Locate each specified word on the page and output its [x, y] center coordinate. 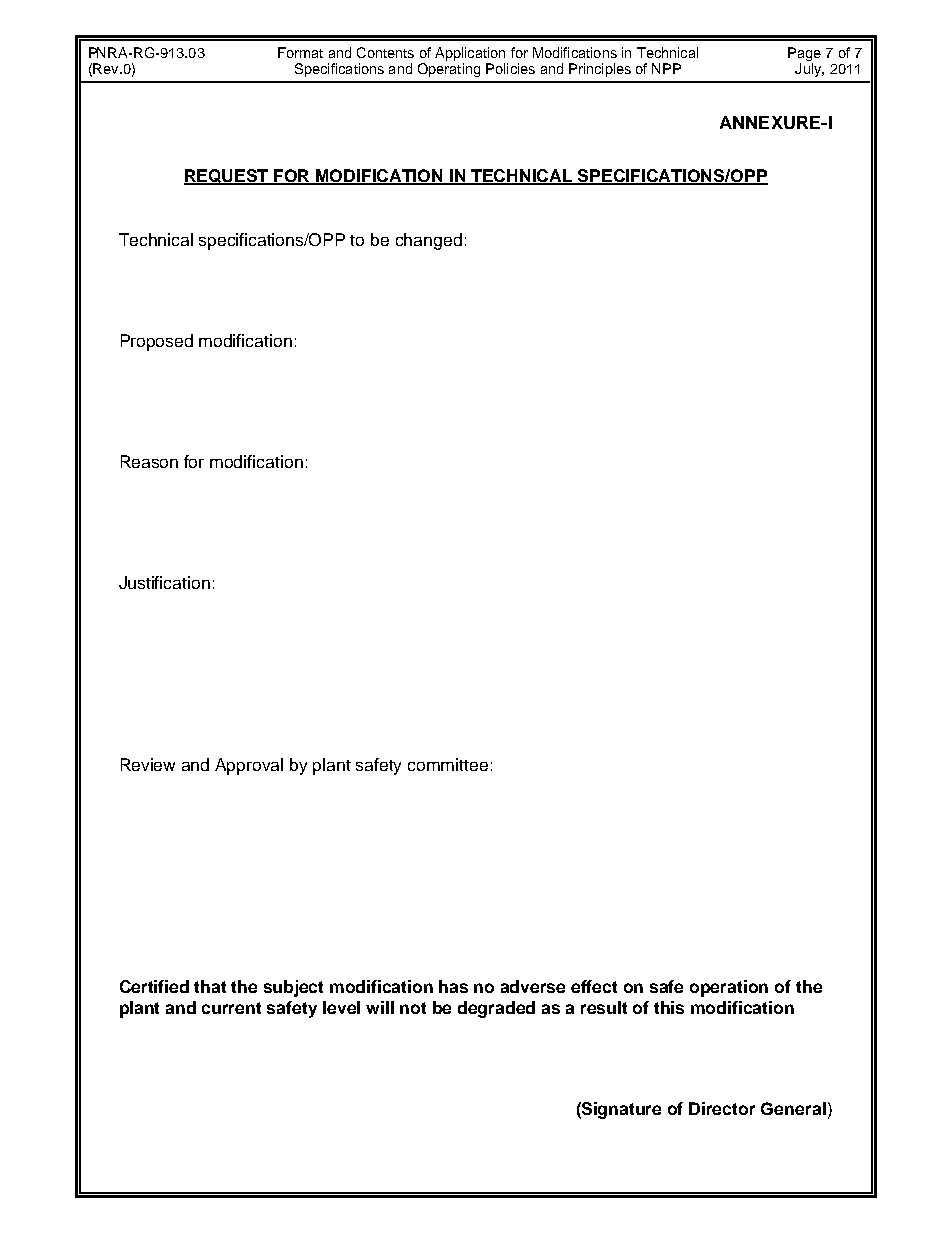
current [231, 1008]
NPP [666, 68]
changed [429, 241]
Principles [600, 70]
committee [448, 764]
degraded [496, 1009]
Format [300, 52]
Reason [149, 461]
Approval [249, 766]
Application [470, 54]
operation [729, 988]
